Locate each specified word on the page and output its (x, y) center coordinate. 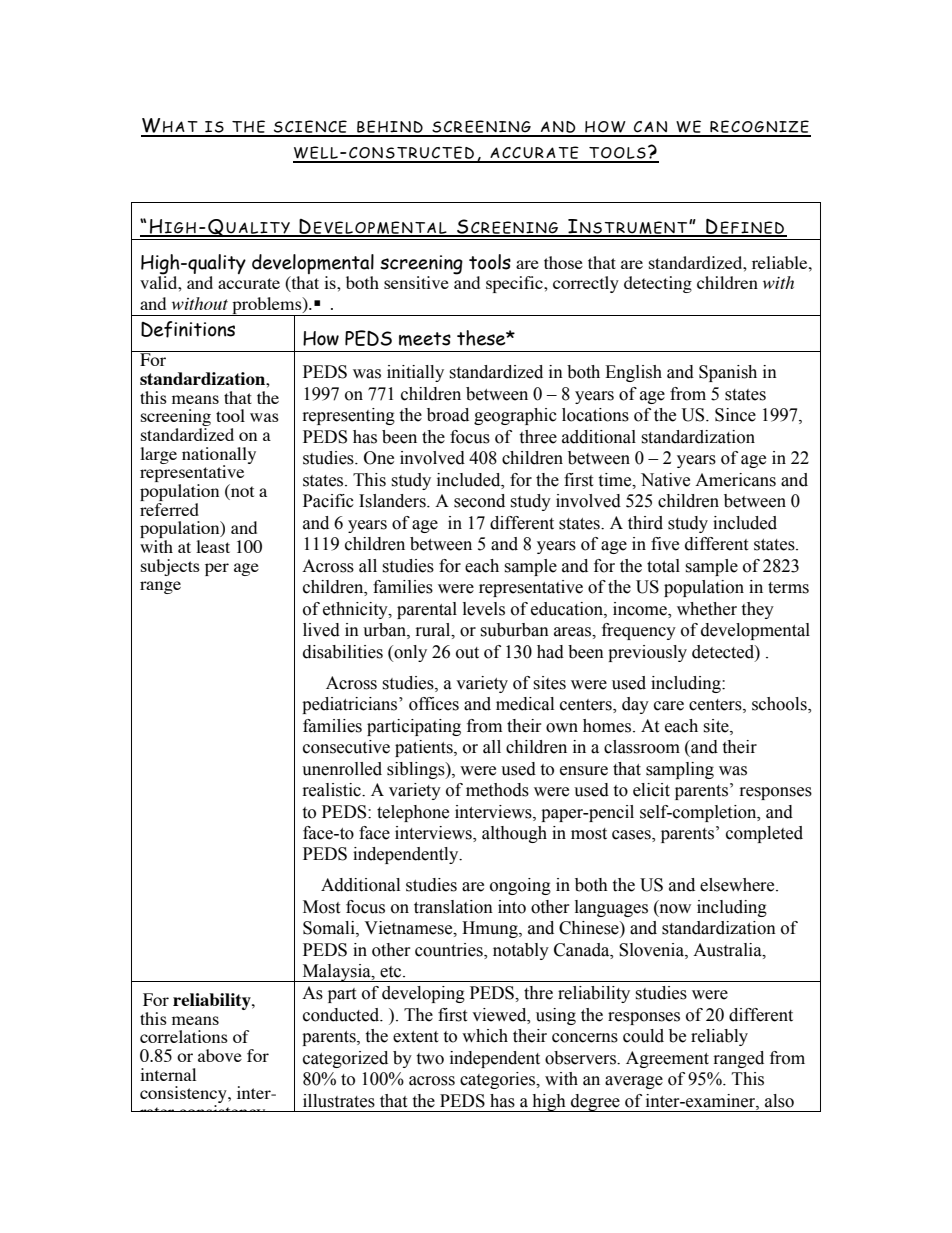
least (213, 546)
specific (515, 284)
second (479, 501)
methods (497, 790)
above (220, 1055)
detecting (658, 284)
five (665, 544)
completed (764, 834)
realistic (333, 790)
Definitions (188, 329)
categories (498, 1080)
